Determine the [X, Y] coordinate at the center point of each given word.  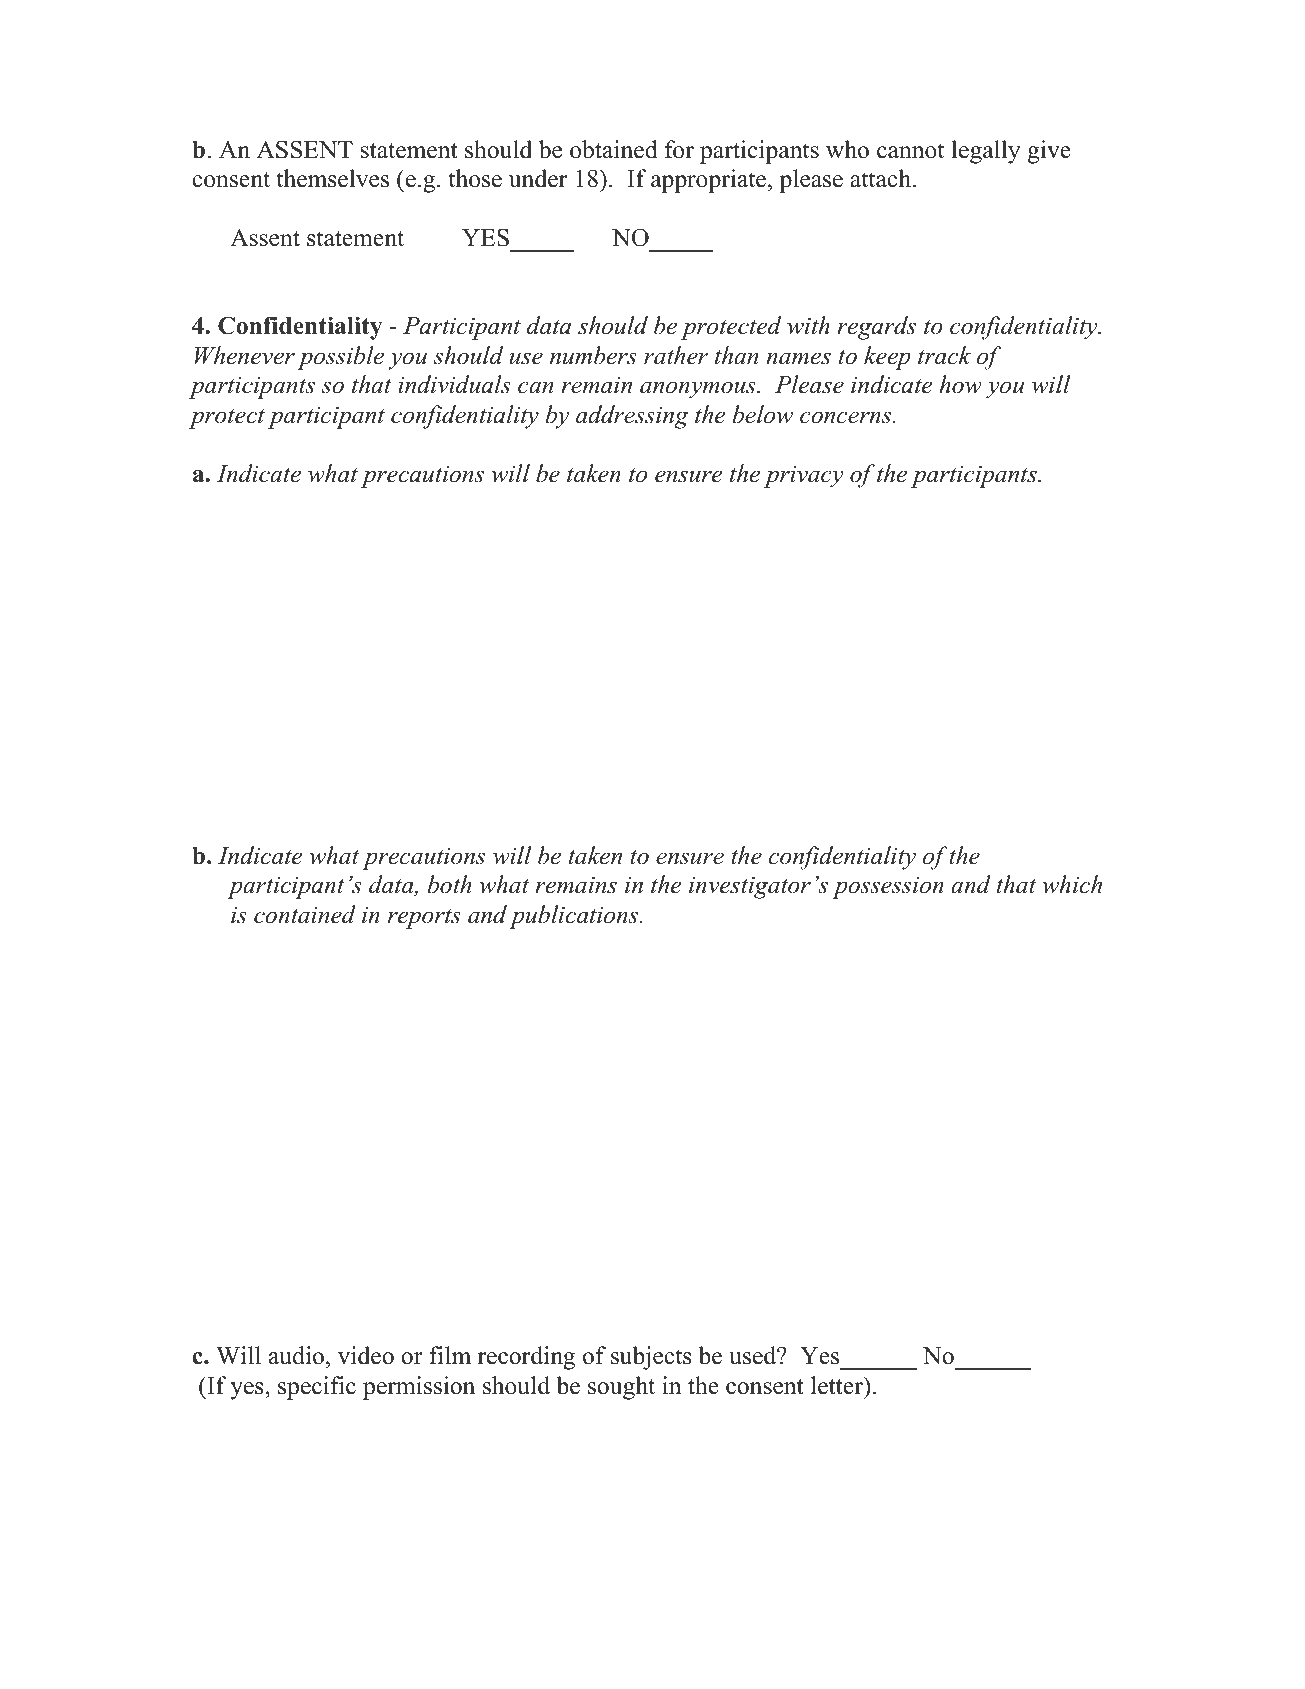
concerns [847, 417]
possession [888, 887]
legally [985, 152]
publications [575, 917]
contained [305, 914]
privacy [803, 477]
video [366, 1355]
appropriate [710, 181]
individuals [454, 384]
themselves [332, 178]
